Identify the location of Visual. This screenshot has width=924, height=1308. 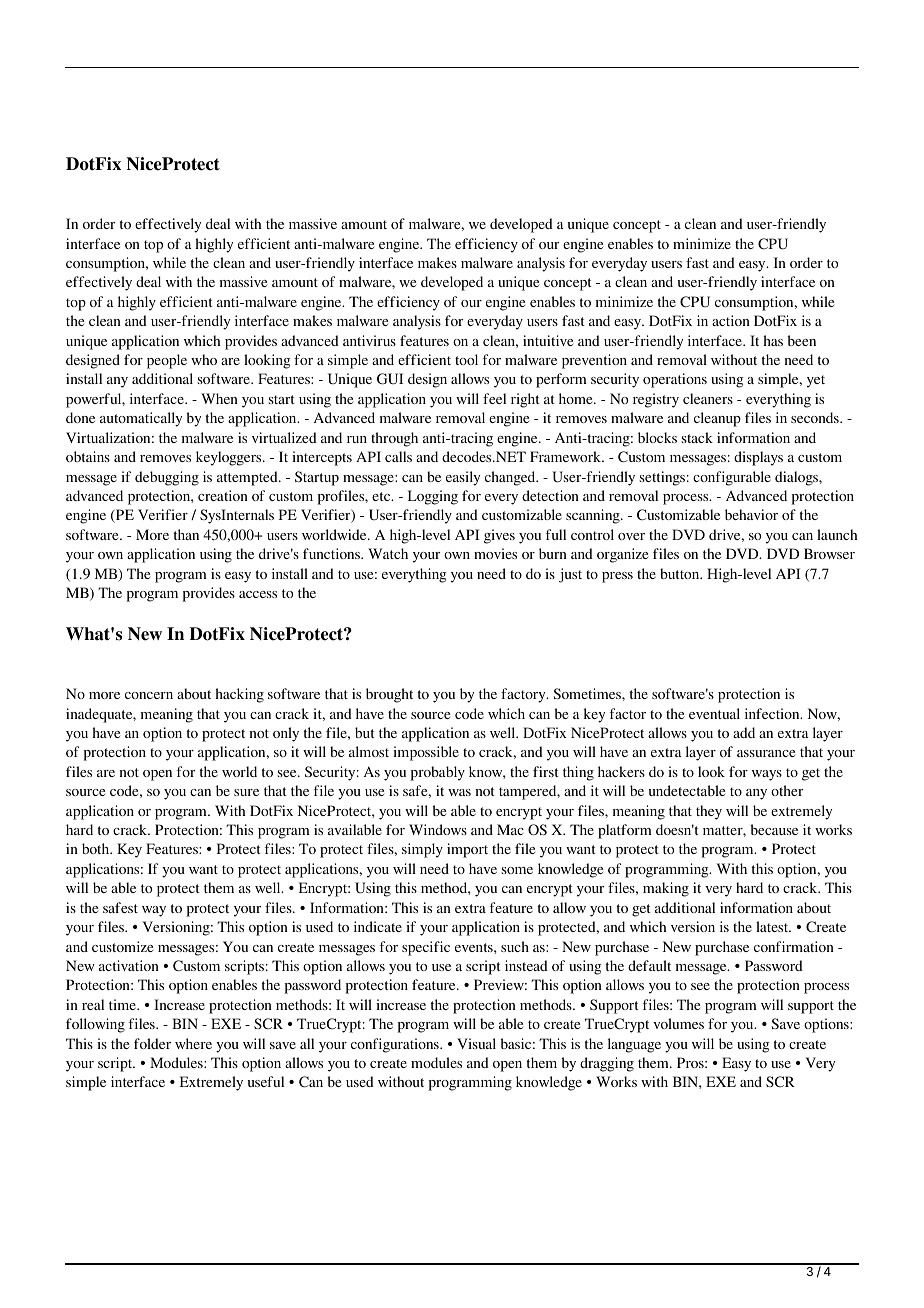
(476, 1043).
